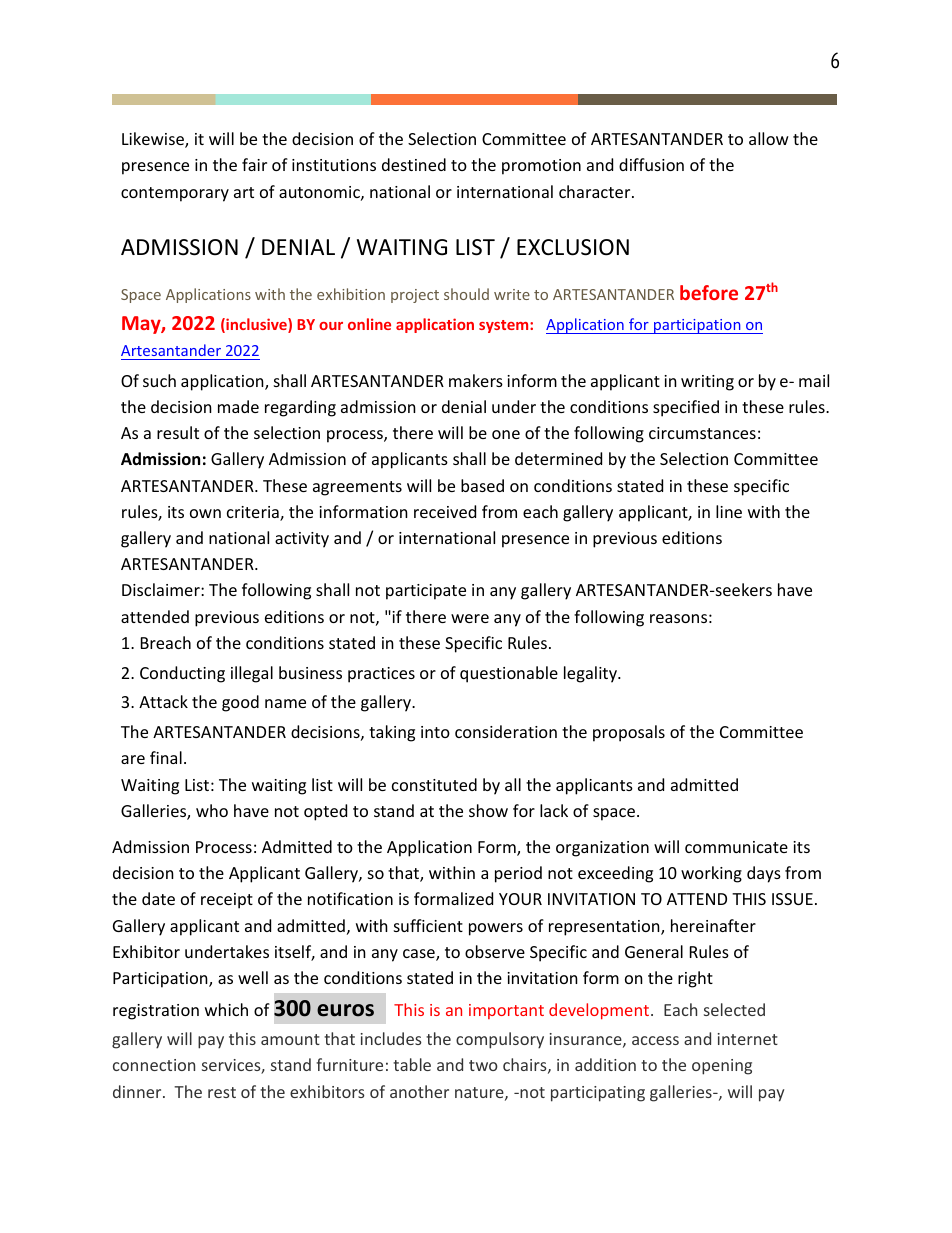 This screenshot has height=1233, width=952. I want to click on based, so click(482, 485).
